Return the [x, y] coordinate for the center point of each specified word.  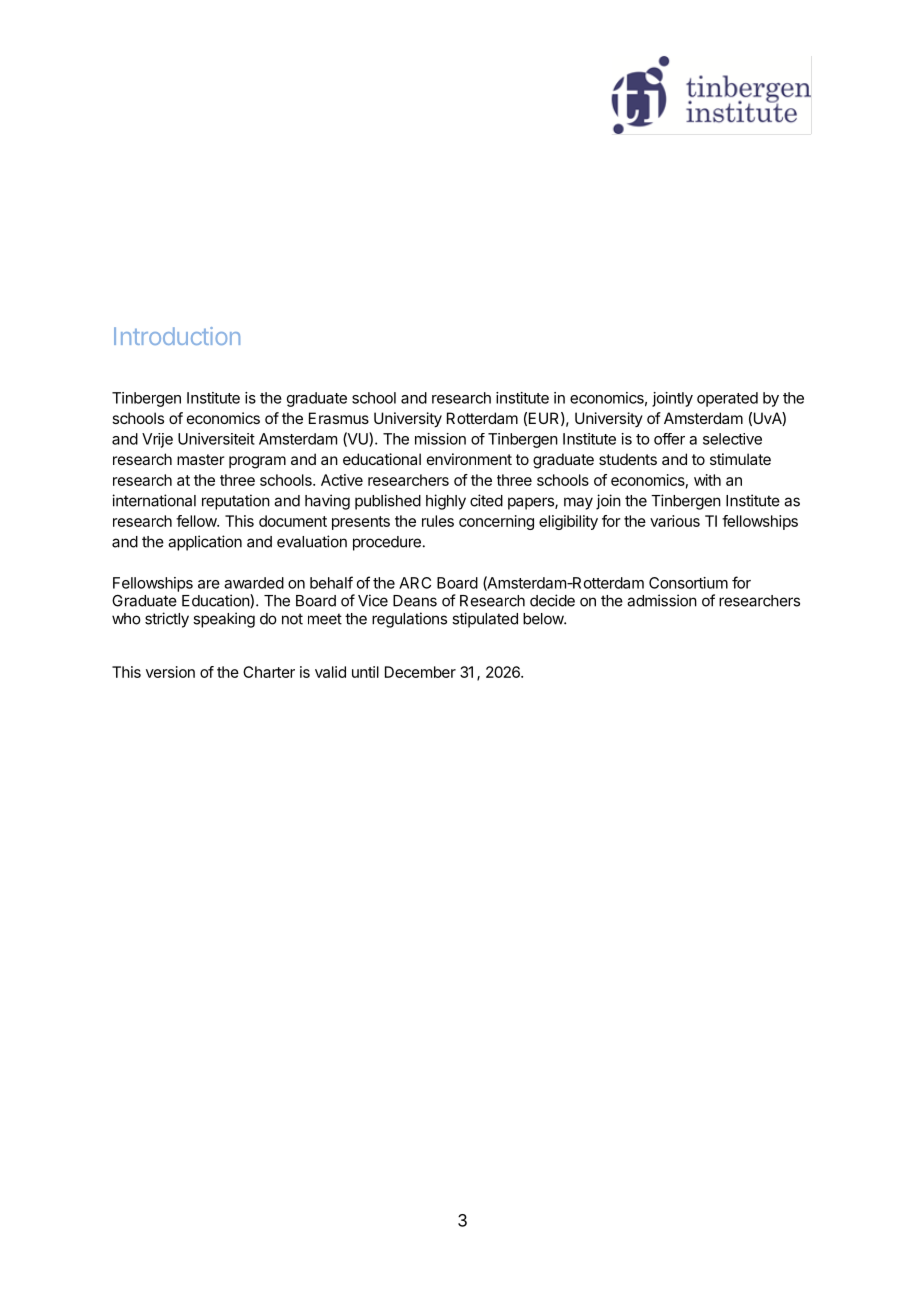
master [200, 459]
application [205, 543]
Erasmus [339, 418]
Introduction [177, 336]
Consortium [688, 583]
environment [469, 459]
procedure [387, 543]
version [170, 672]
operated [727, 399]
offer [669, 439]
